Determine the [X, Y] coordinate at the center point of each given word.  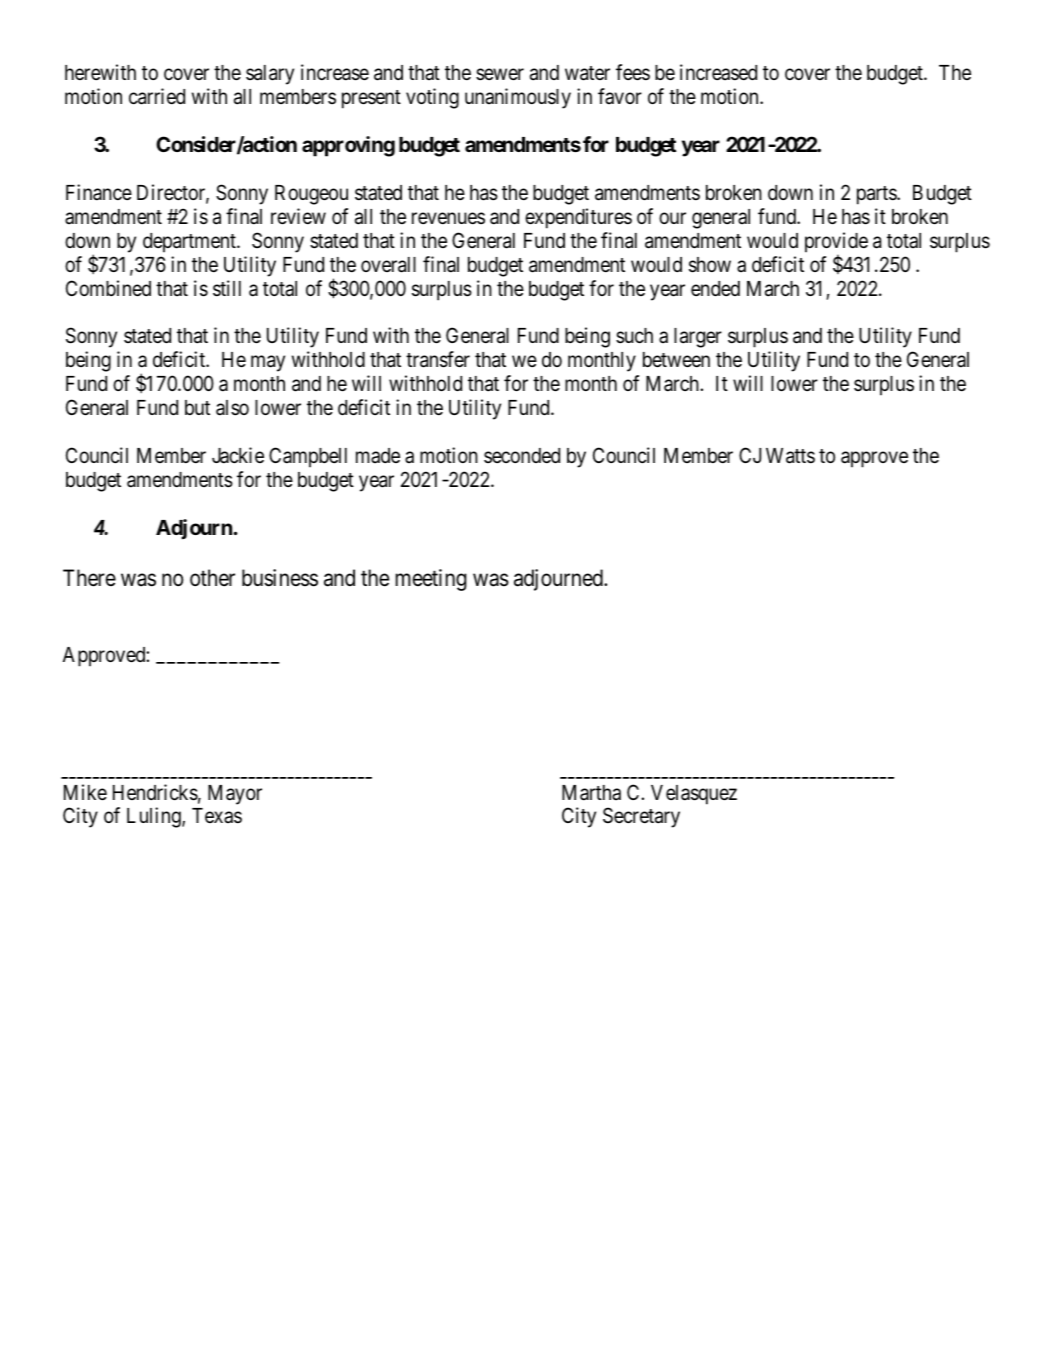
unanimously [518, 98]
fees [633, 72]
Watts [790, 456]
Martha [591, 793]
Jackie [238, 455]
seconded [522, 456]
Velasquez [694, 795]
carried [157, 96]
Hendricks [155, 792]
